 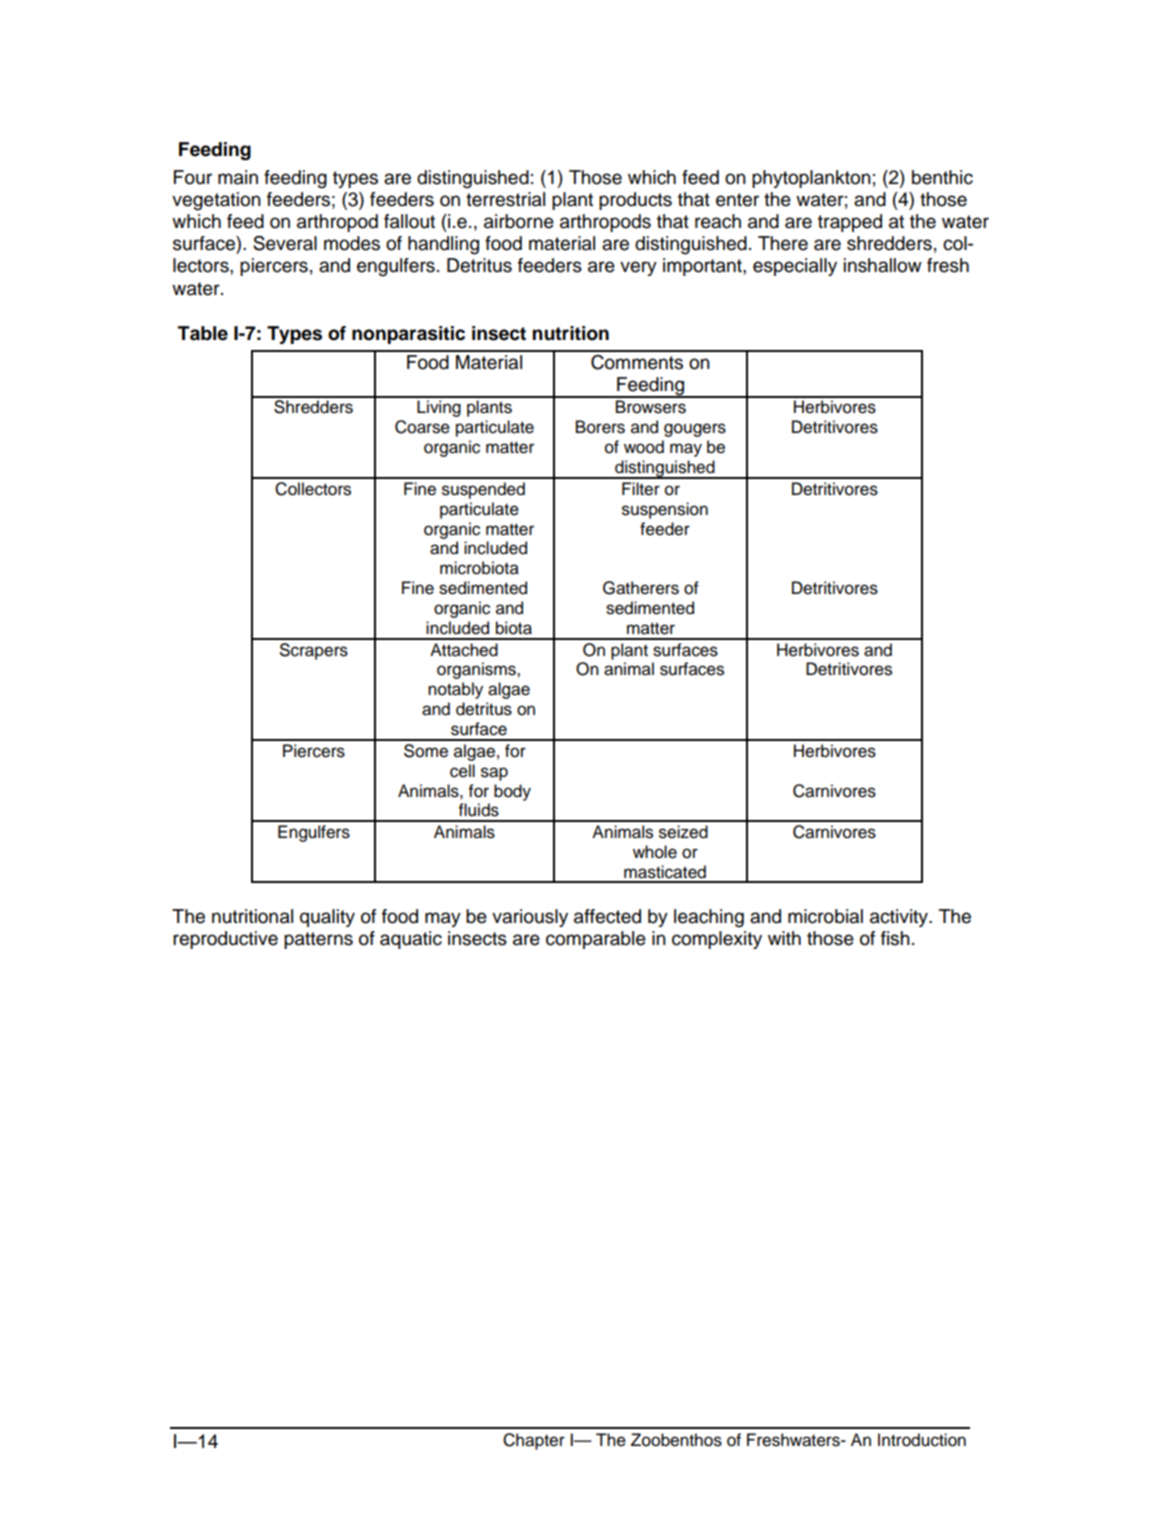 What do you see at coordinates (422, 427) in the image?
I see `Coarse` at bounding box center [422, 427].
